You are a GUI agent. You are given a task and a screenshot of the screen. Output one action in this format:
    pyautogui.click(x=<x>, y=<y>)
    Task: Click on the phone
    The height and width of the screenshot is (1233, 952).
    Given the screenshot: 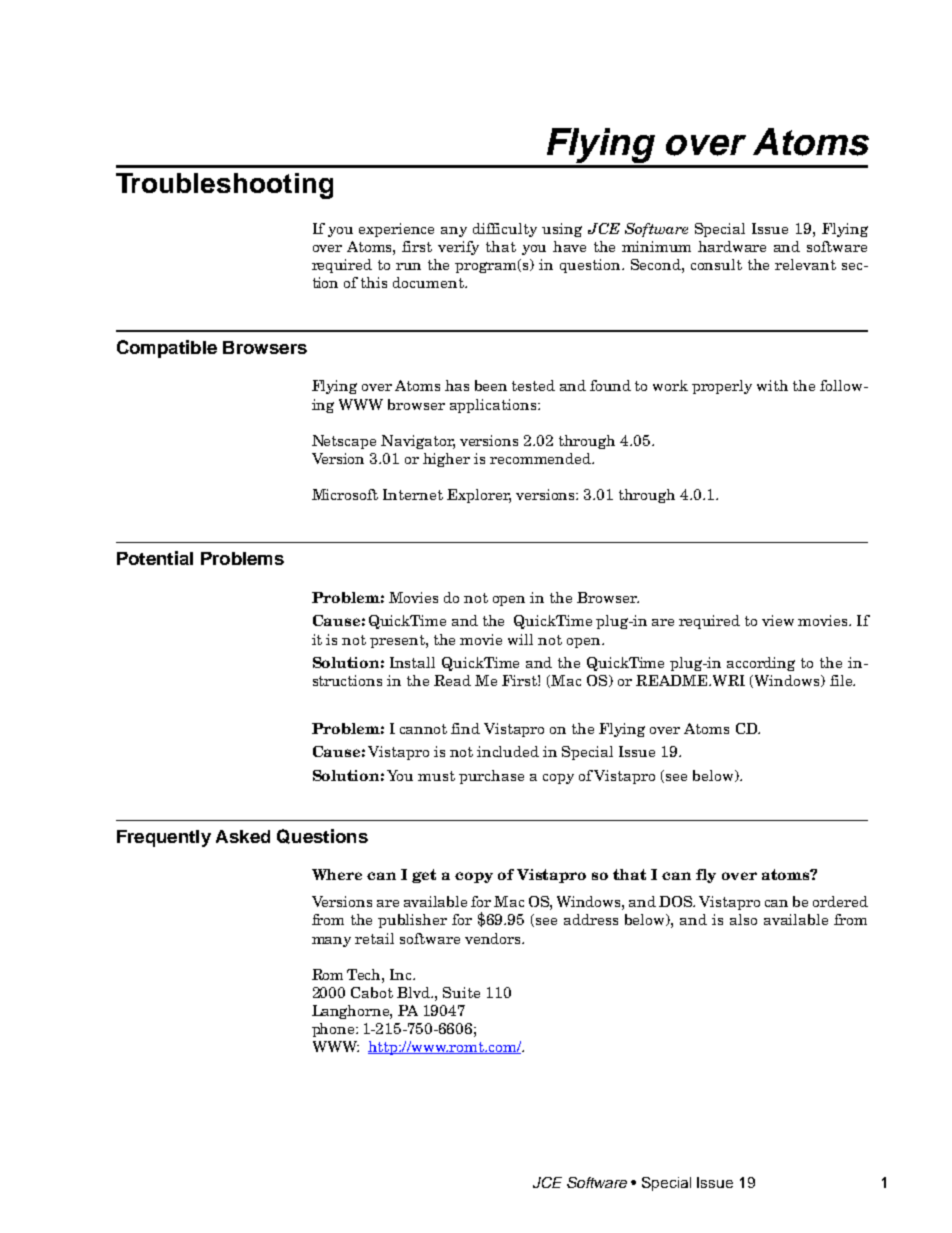 What is the action you would take?
    pyautogui.click(x=334, y=1030)
